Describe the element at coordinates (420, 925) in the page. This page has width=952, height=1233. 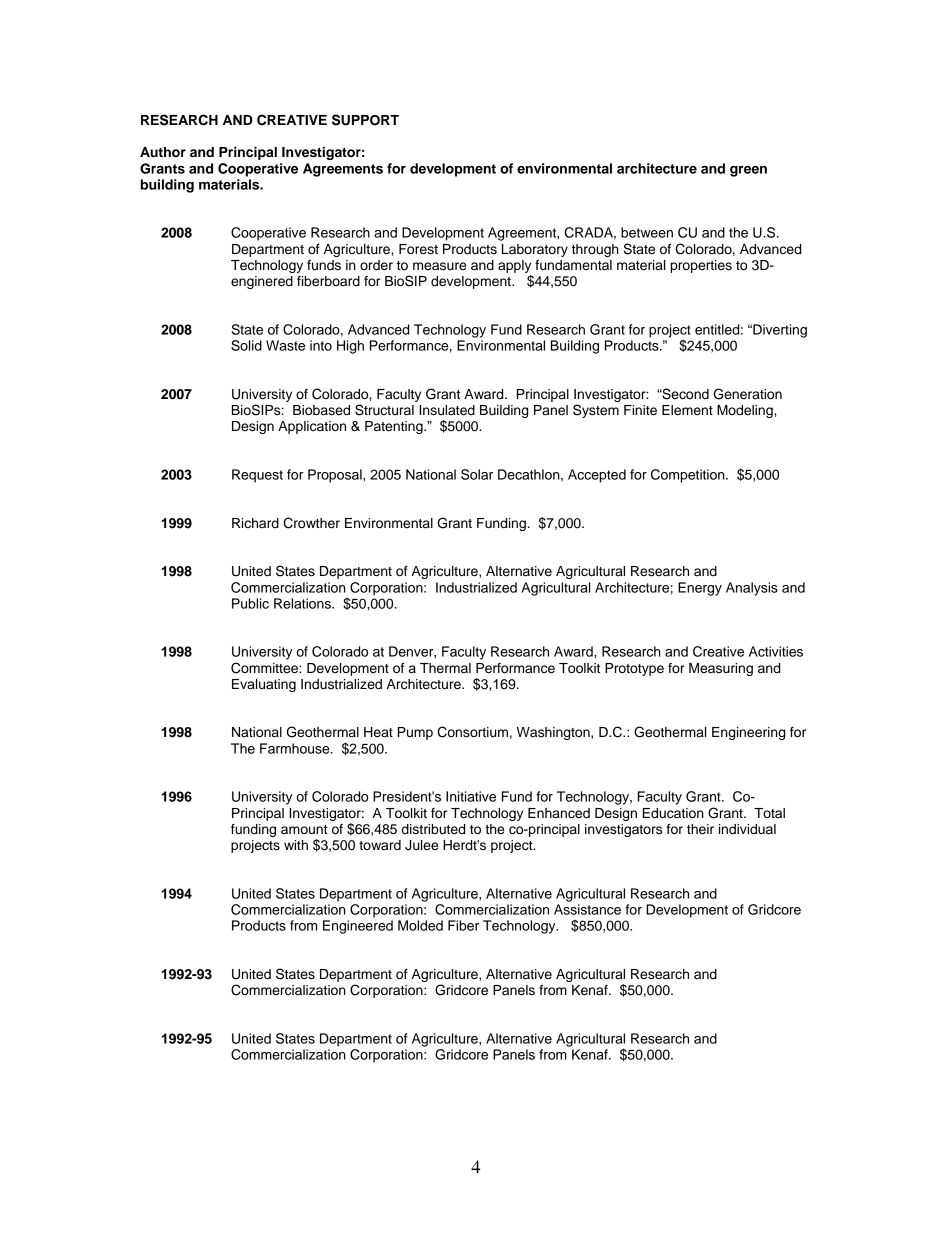
I see `Molded` at that location.
